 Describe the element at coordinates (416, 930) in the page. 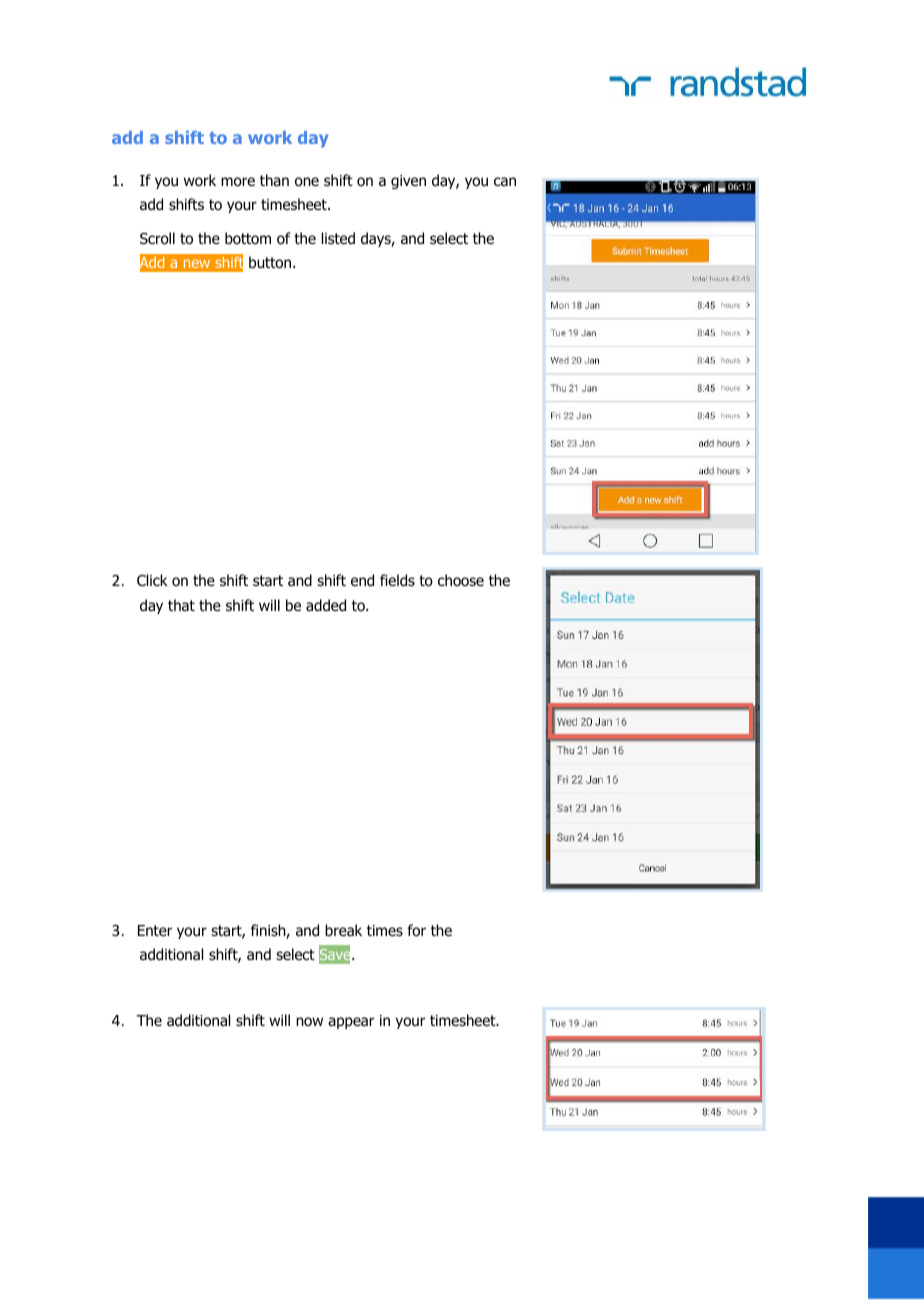

I see `for` at that location.
